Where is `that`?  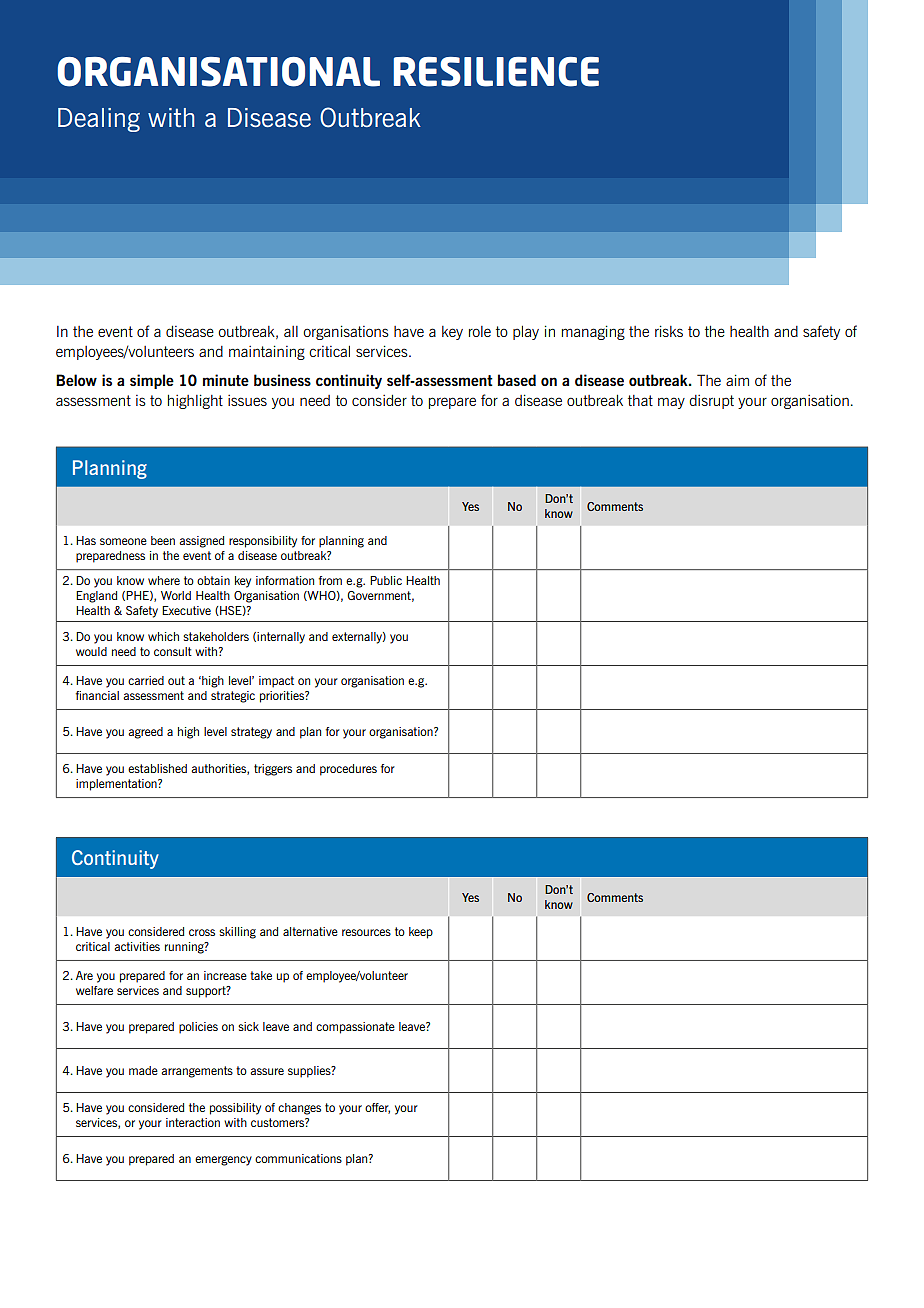 that is located at coordinates (640, 400).
